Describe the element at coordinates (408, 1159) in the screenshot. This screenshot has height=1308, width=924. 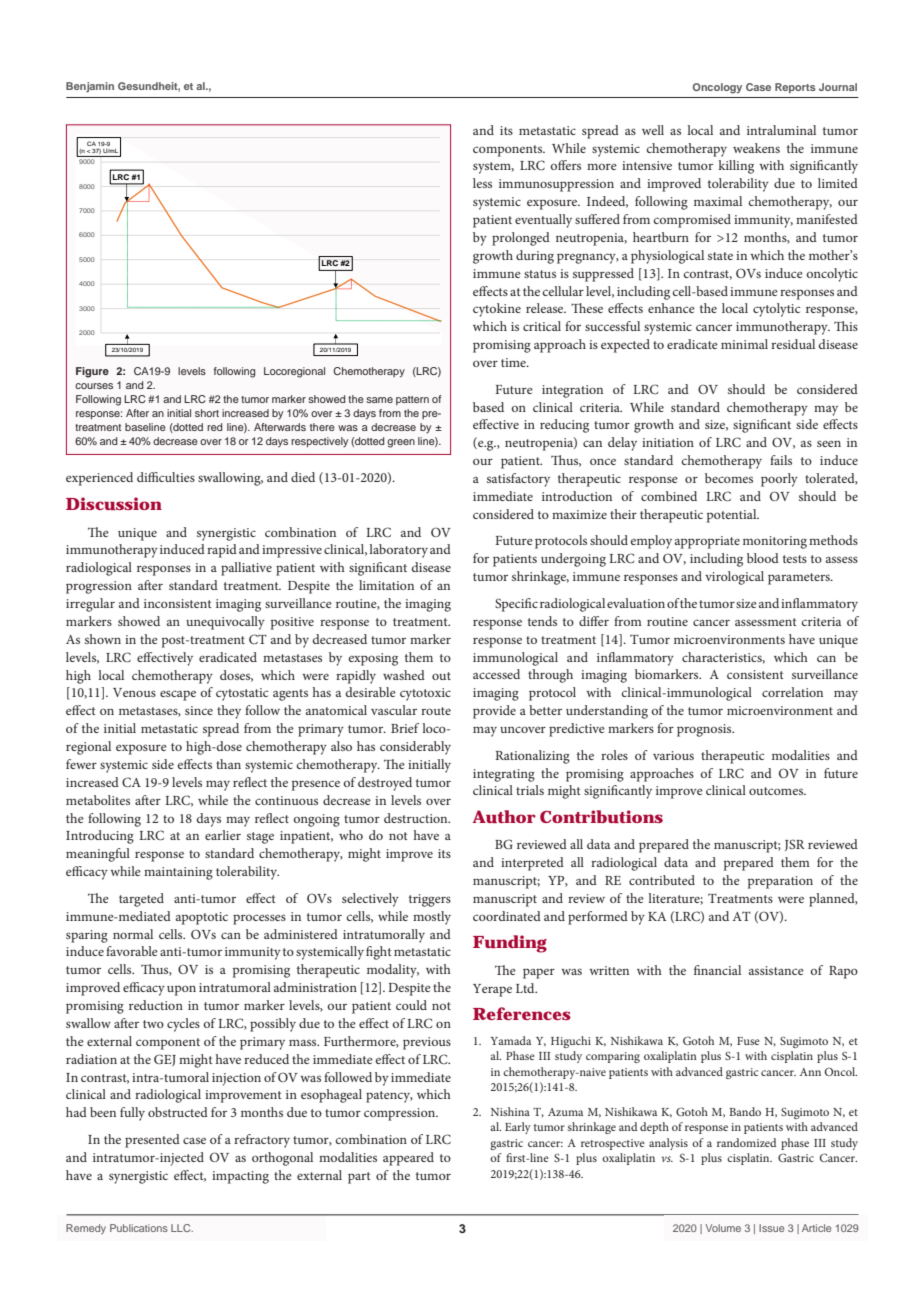
I see `appeared` at that location.
